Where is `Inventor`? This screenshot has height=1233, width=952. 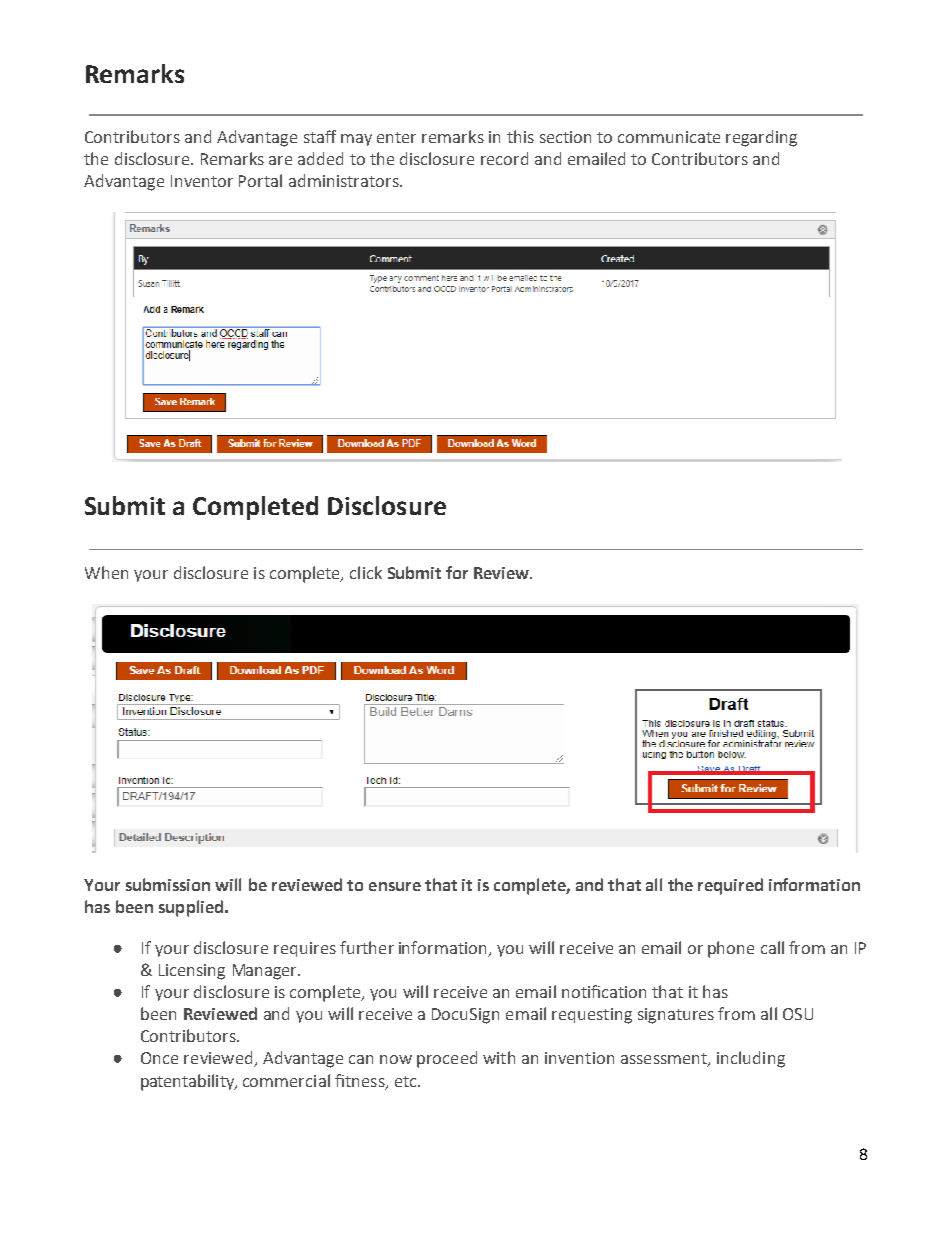 Inventor is located at coordinates (202, 181).
